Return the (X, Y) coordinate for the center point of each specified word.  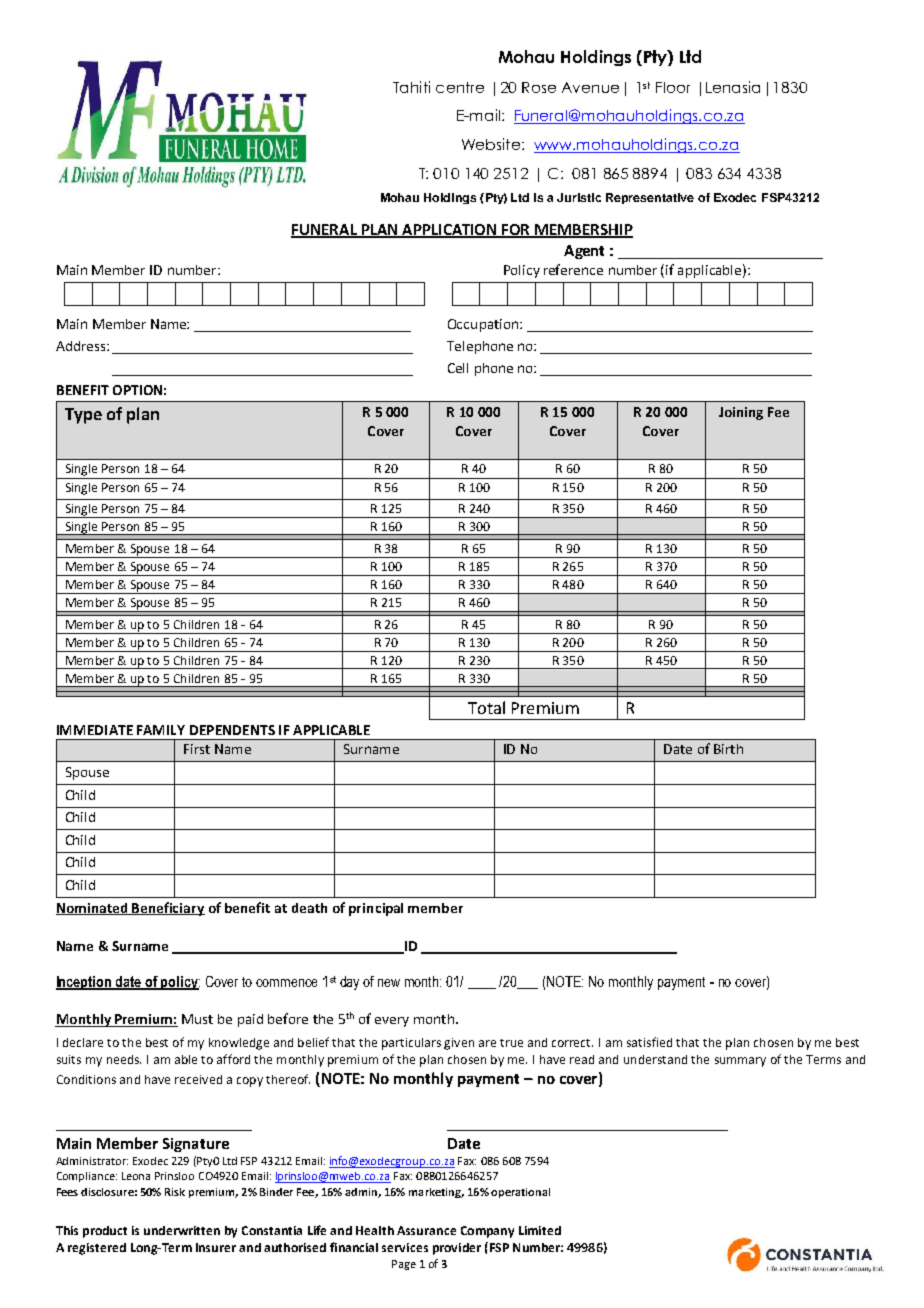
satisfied (649, 1042)
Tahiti (411, 87)
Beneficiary (168, 909)
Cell (458, 368)
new (389, 983)
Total (486, 707)
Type (83, 416)
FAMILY (161, 730)
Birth (728, 749)
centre (460, 87)
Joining (741, 413)
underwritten (182, 1230)
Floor (673, 87)
